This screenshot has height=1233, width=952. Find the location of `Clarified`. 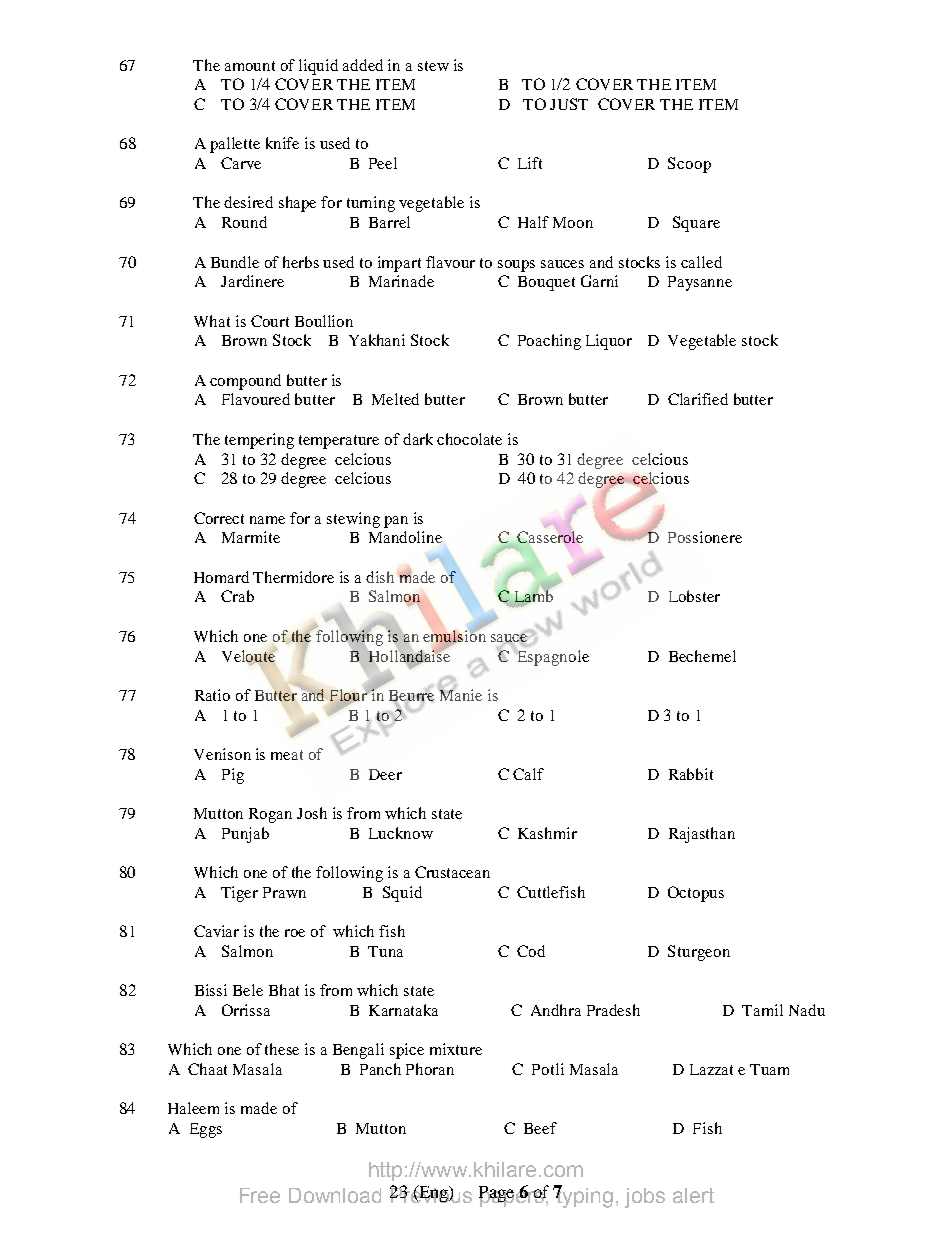

Clarified is located at coordinates (698, 399).
